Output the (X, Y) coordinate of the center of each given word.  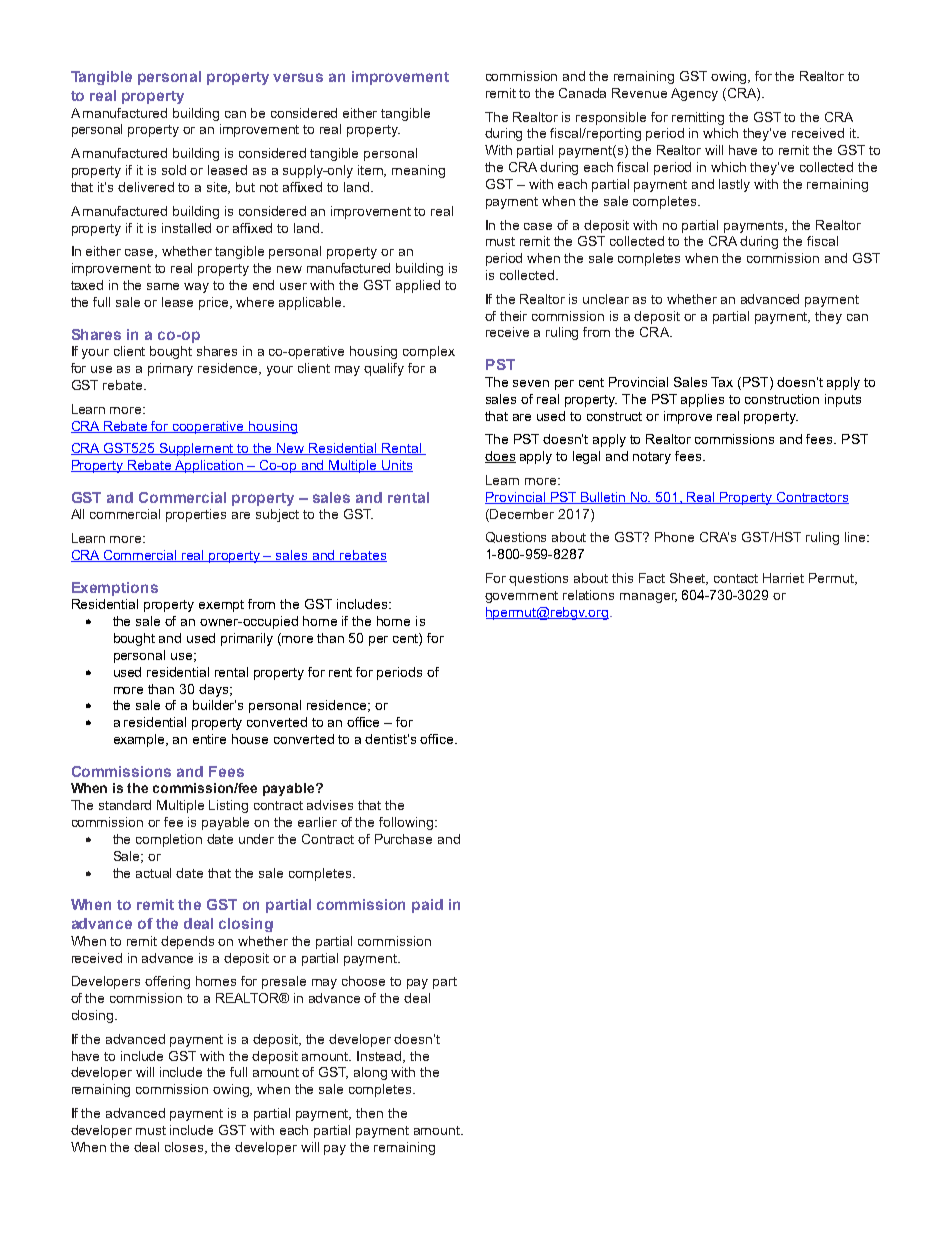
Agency (694, 94)
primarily (247, 639)
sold (174, 170)
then (369, 1113)
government (521, 597)
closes (186, 1148)
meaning (418, 171)
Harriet (783, 578)
